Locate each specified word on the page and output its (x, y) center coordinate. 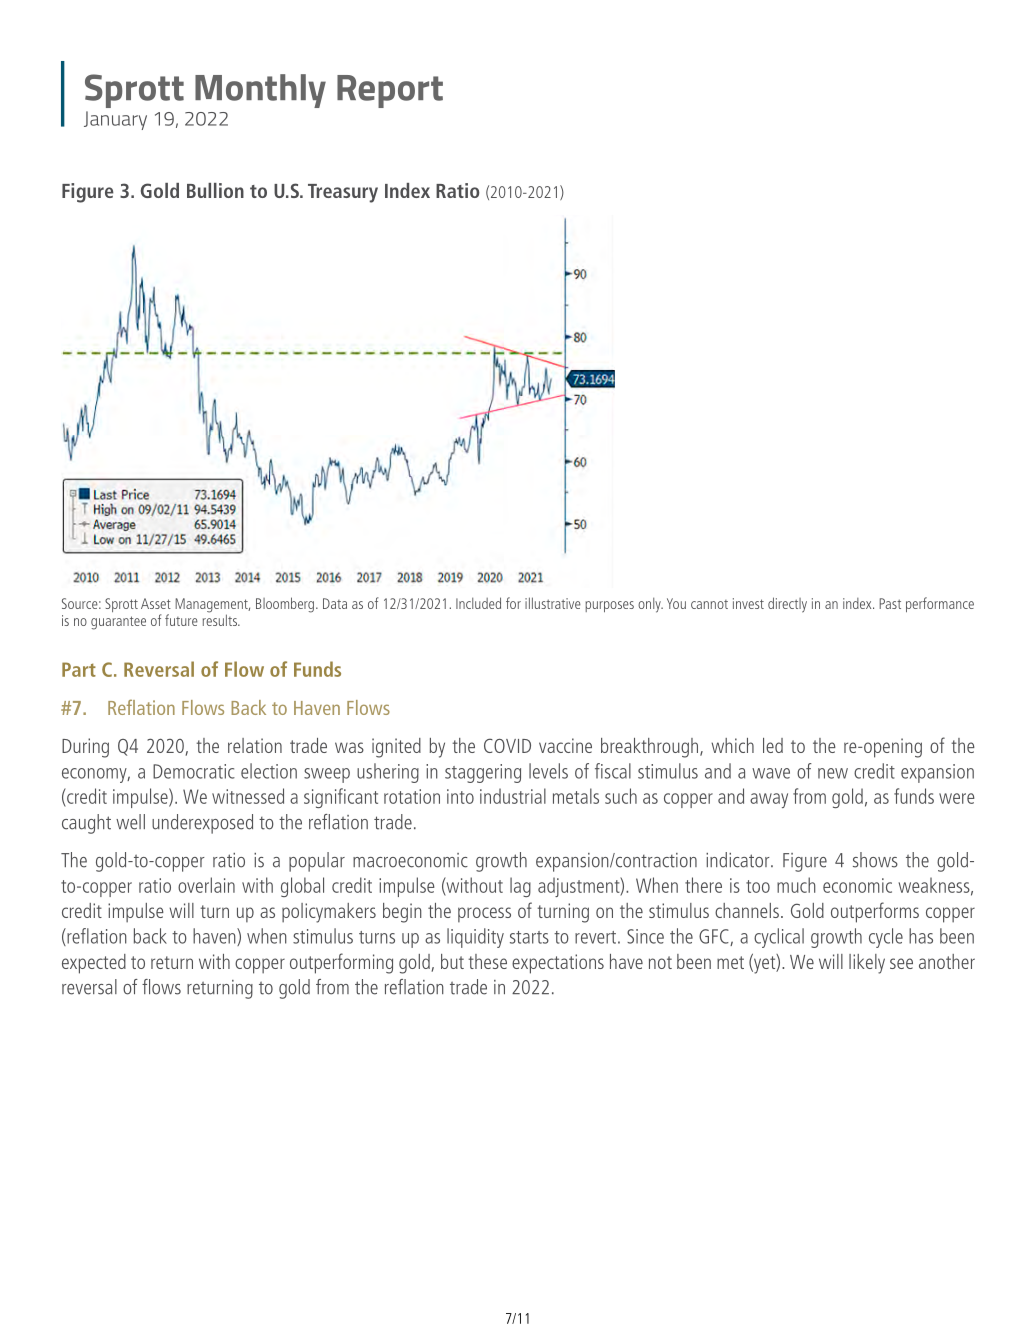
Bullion (215, 190)
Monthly (260, 91)
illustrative (553, 603)
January (115, 120)
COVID (507, 745)
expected (94, 964)
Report (390, 91)
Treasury (343, 193)
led (773, 745)
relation (255, 745)
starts (529, 937)
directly (787, 605)
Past (890, 603)
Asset (156, 603)
